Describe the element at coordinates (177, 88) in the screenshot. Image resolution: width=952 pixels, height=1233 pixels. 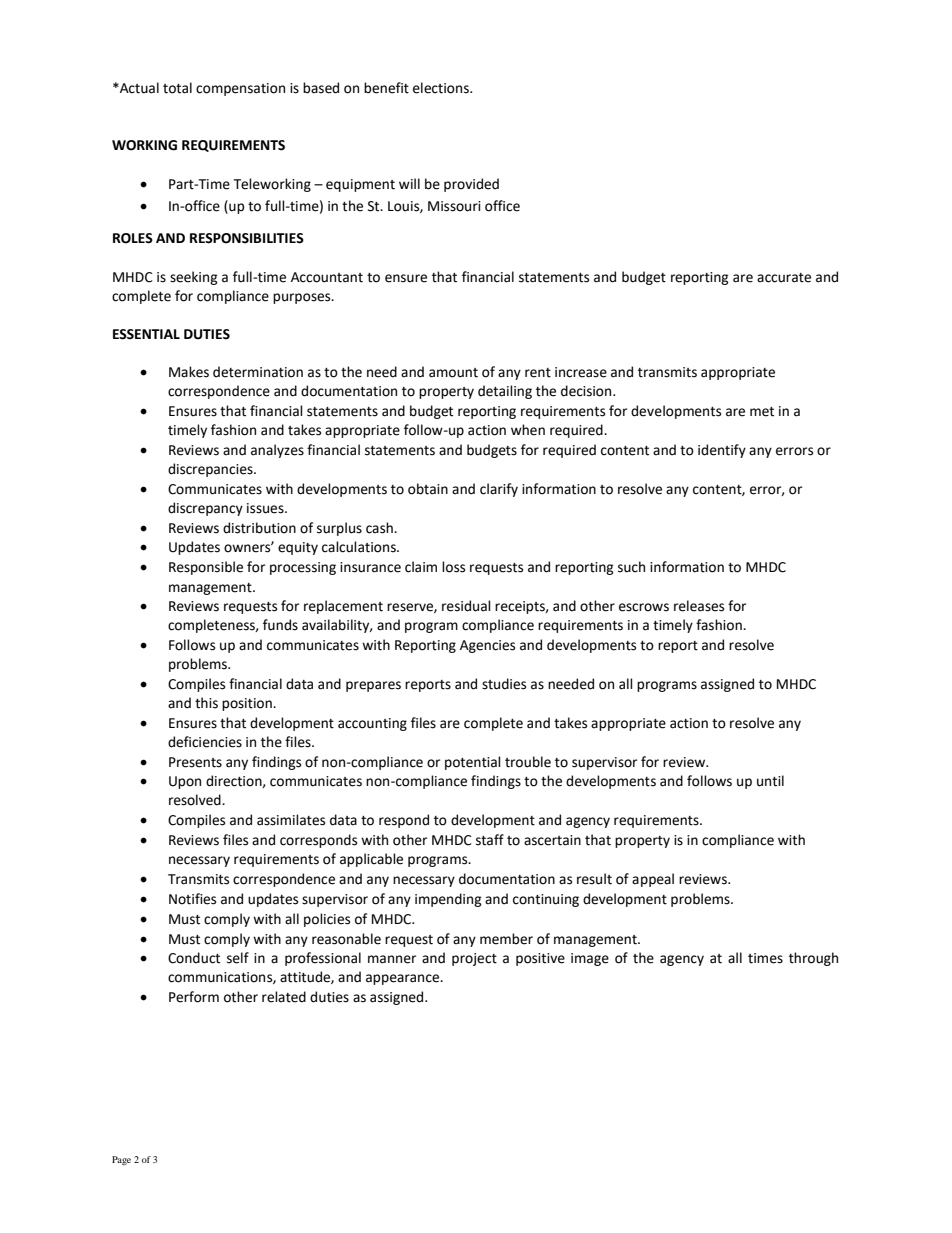
I see `total` at that location.
